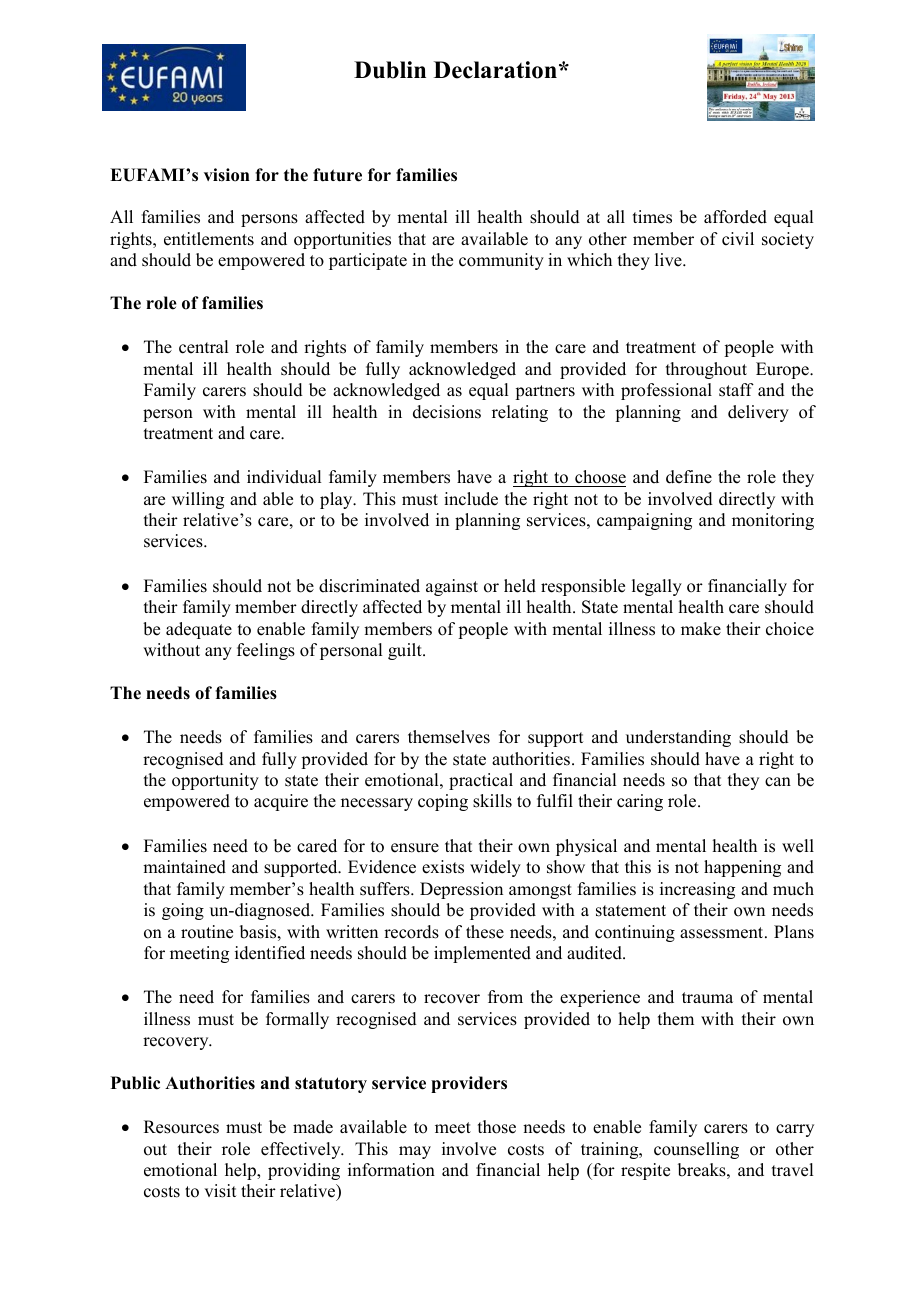 This document has width=924, height=1308. Describe the element at coordinates (495, 70) in the document. I see `Declaration` at that location.
